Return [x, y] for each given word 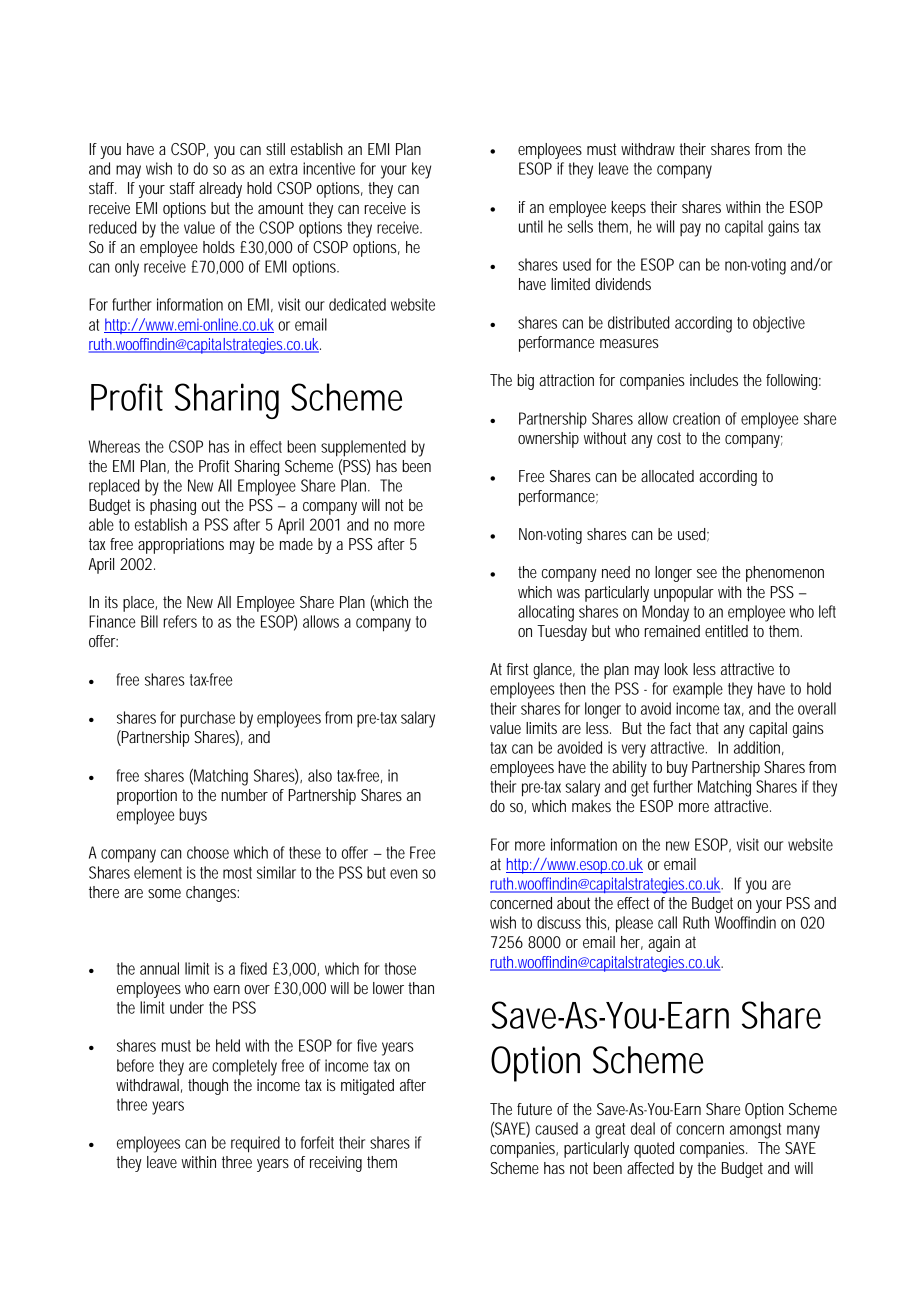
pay [690, 230]
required [255, 1144]
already [220, 190]
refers [180, 621]
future [534, 1109]
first [517, 669]
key [421, 170]
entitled [726, 631]
